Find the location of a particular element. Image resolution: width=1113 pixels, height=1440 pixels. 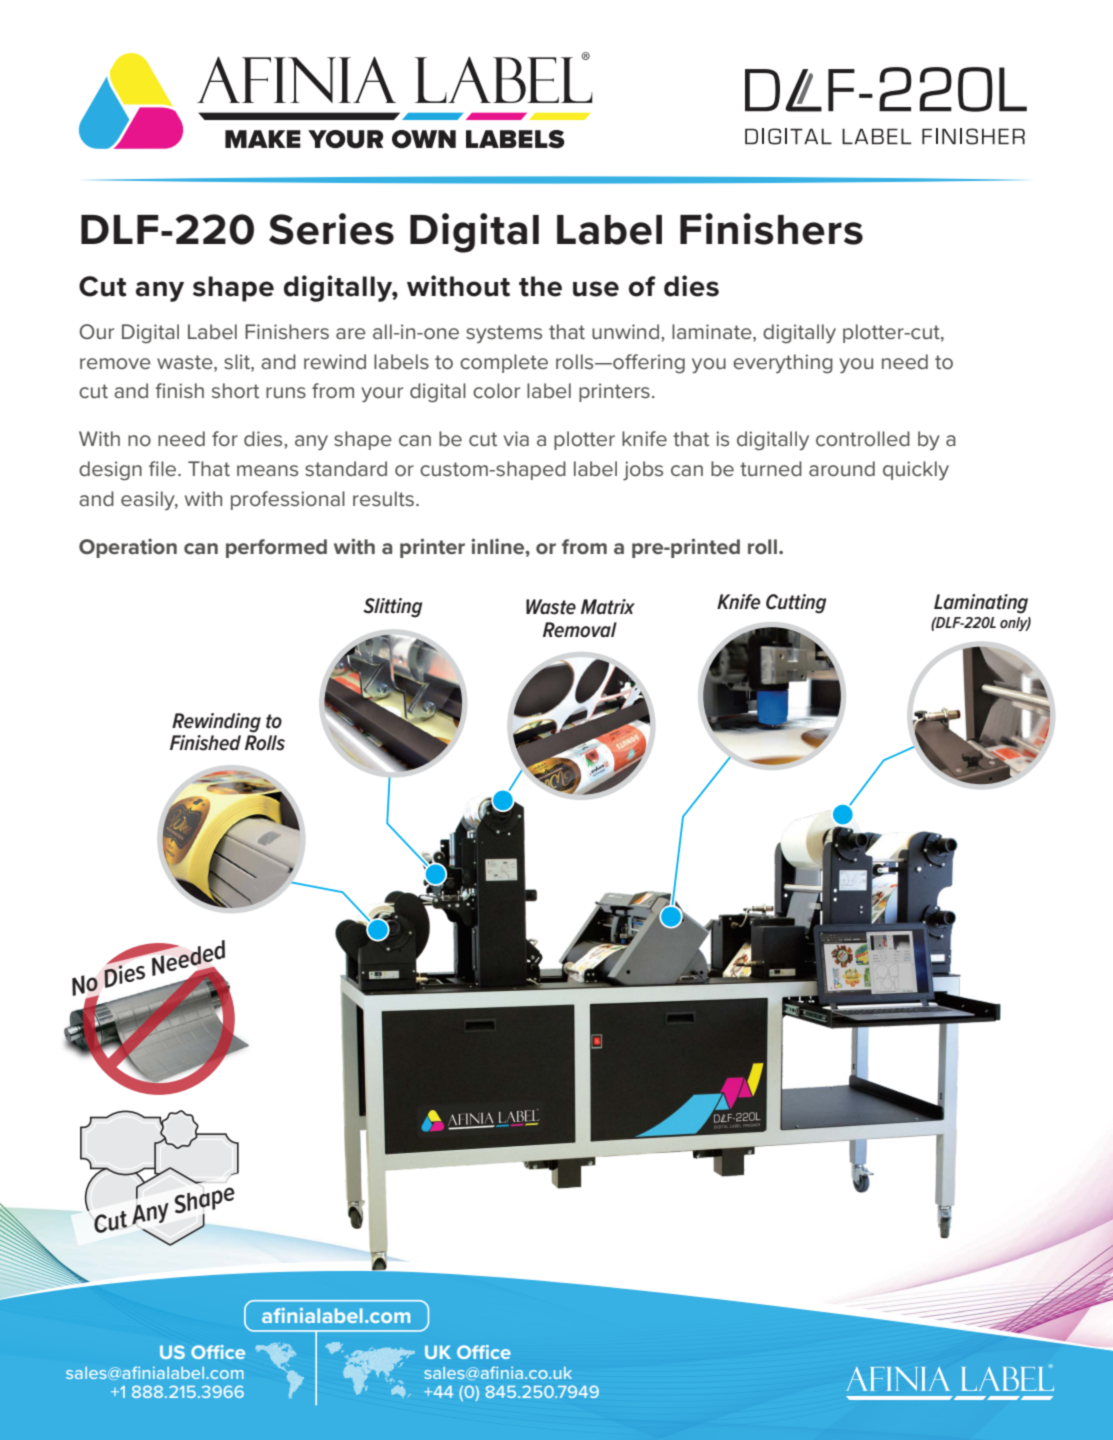

via is located at coordinates (516, 438).
